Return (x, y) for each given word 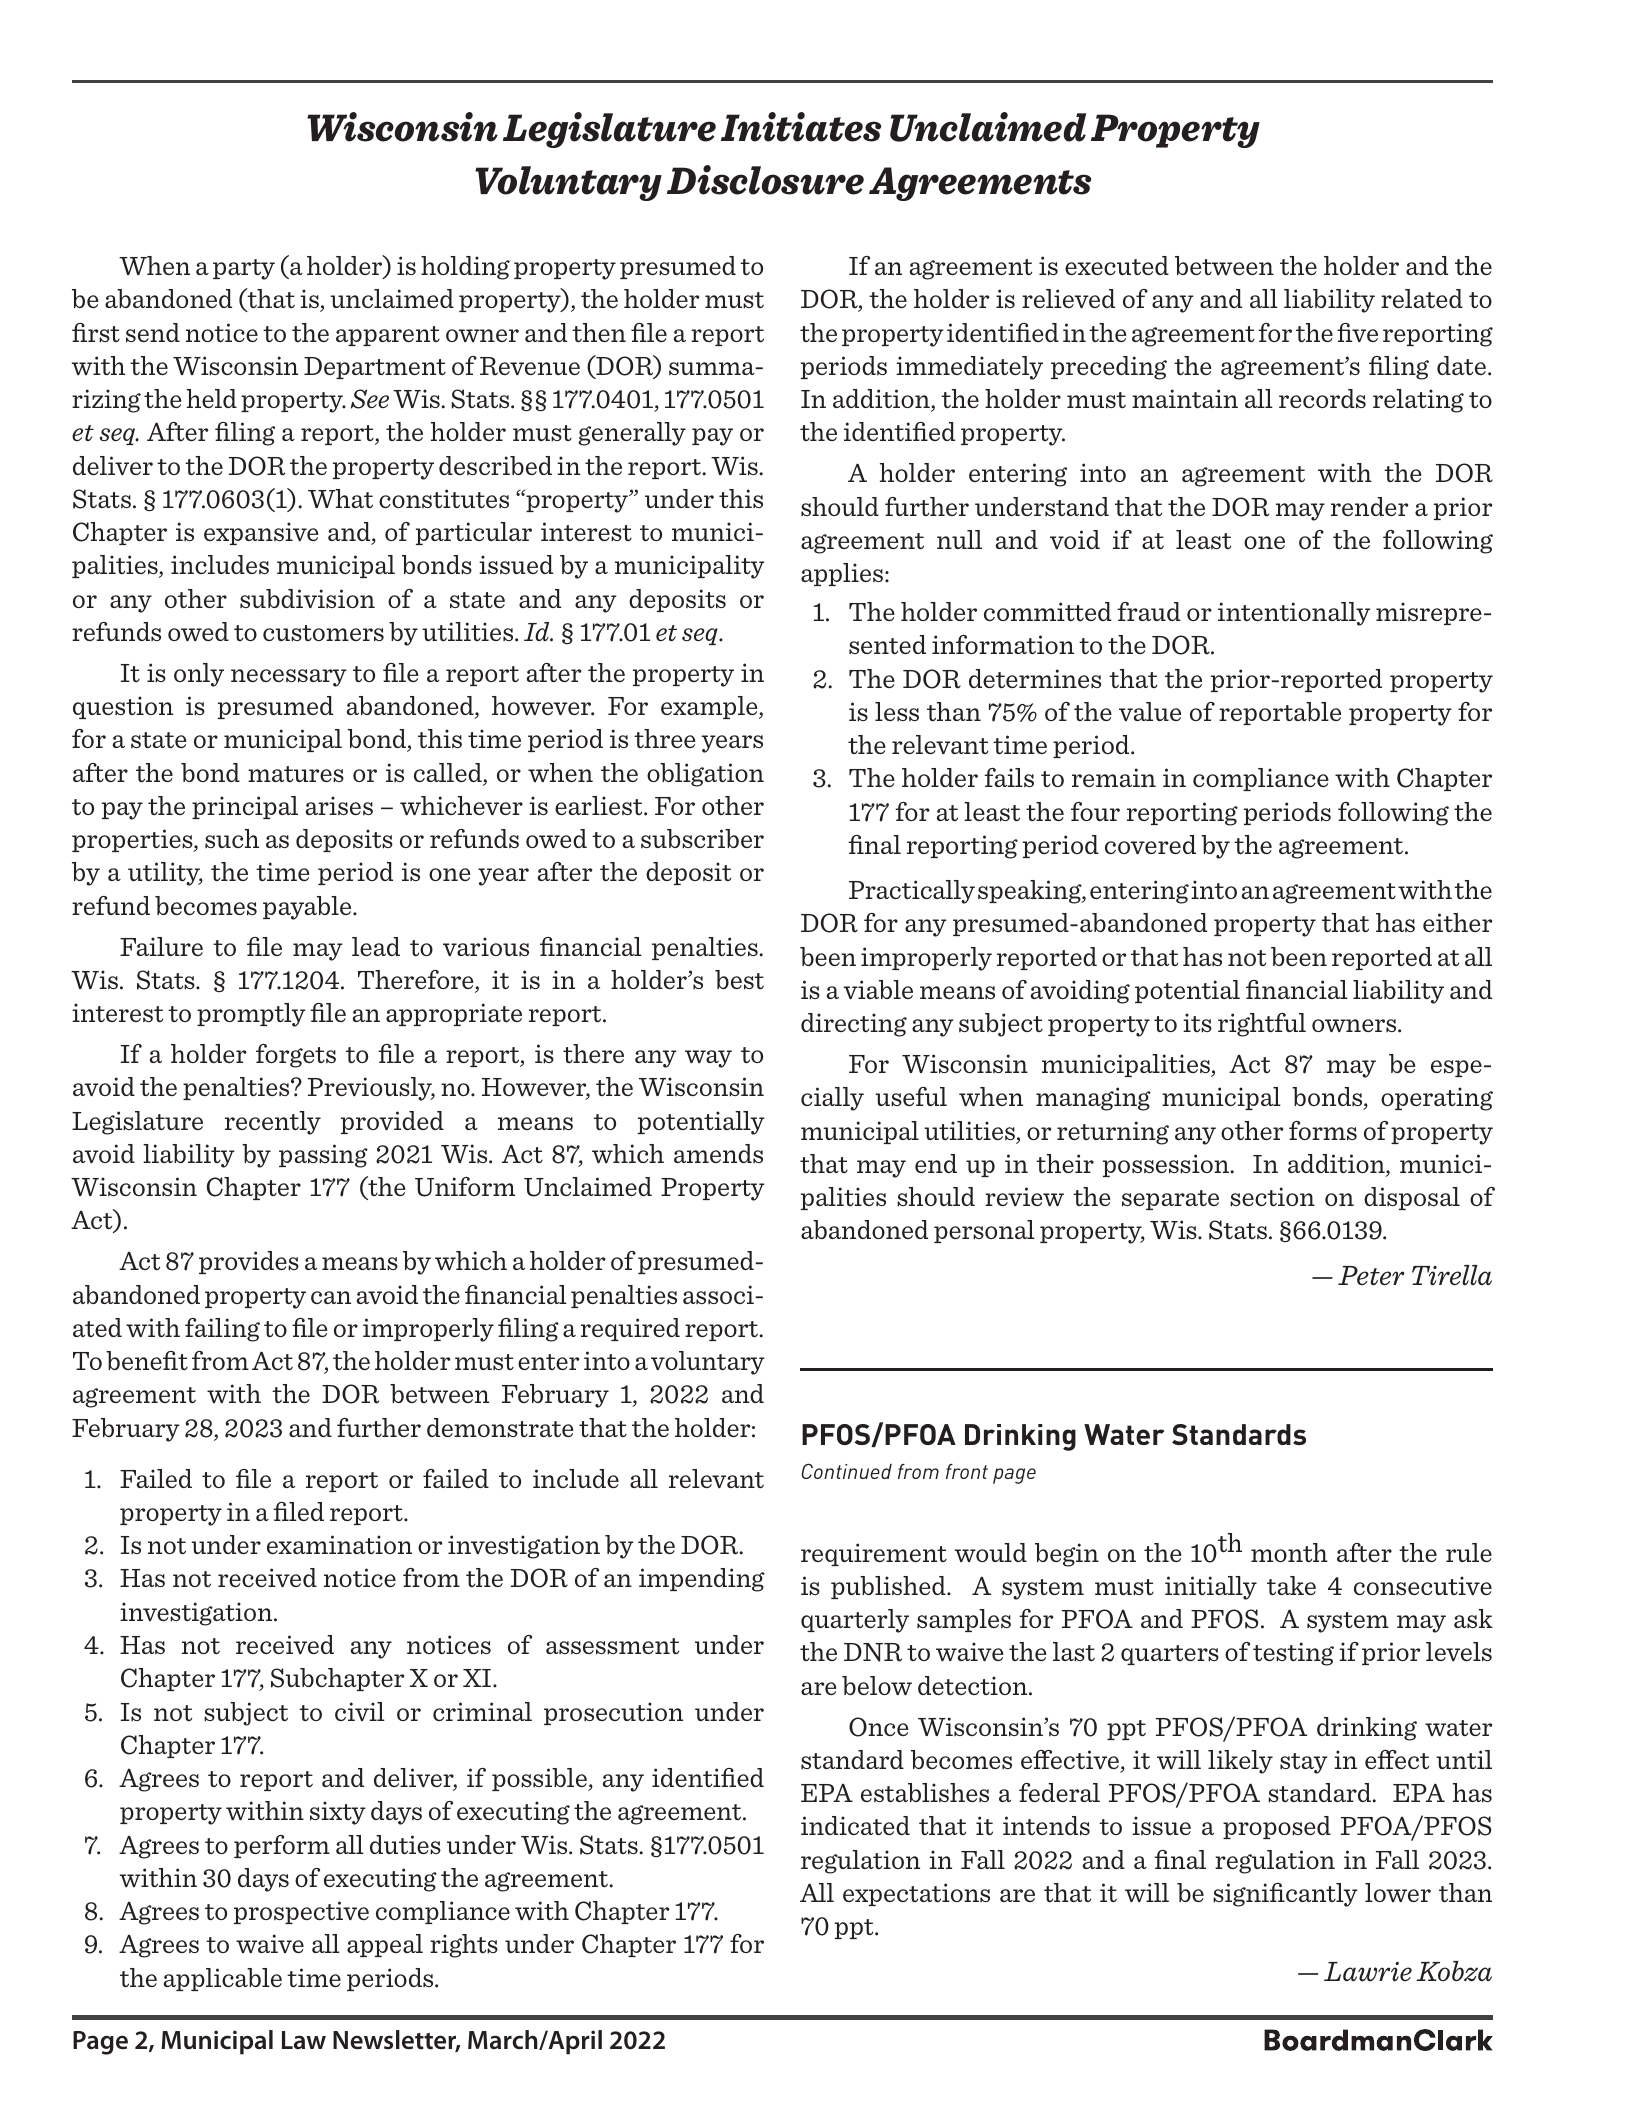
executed (1117, 265)
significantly (1285, 1895)
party (244, 269)
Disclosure (765, 180)
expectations (916, 1894)
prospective (301, 1912)
